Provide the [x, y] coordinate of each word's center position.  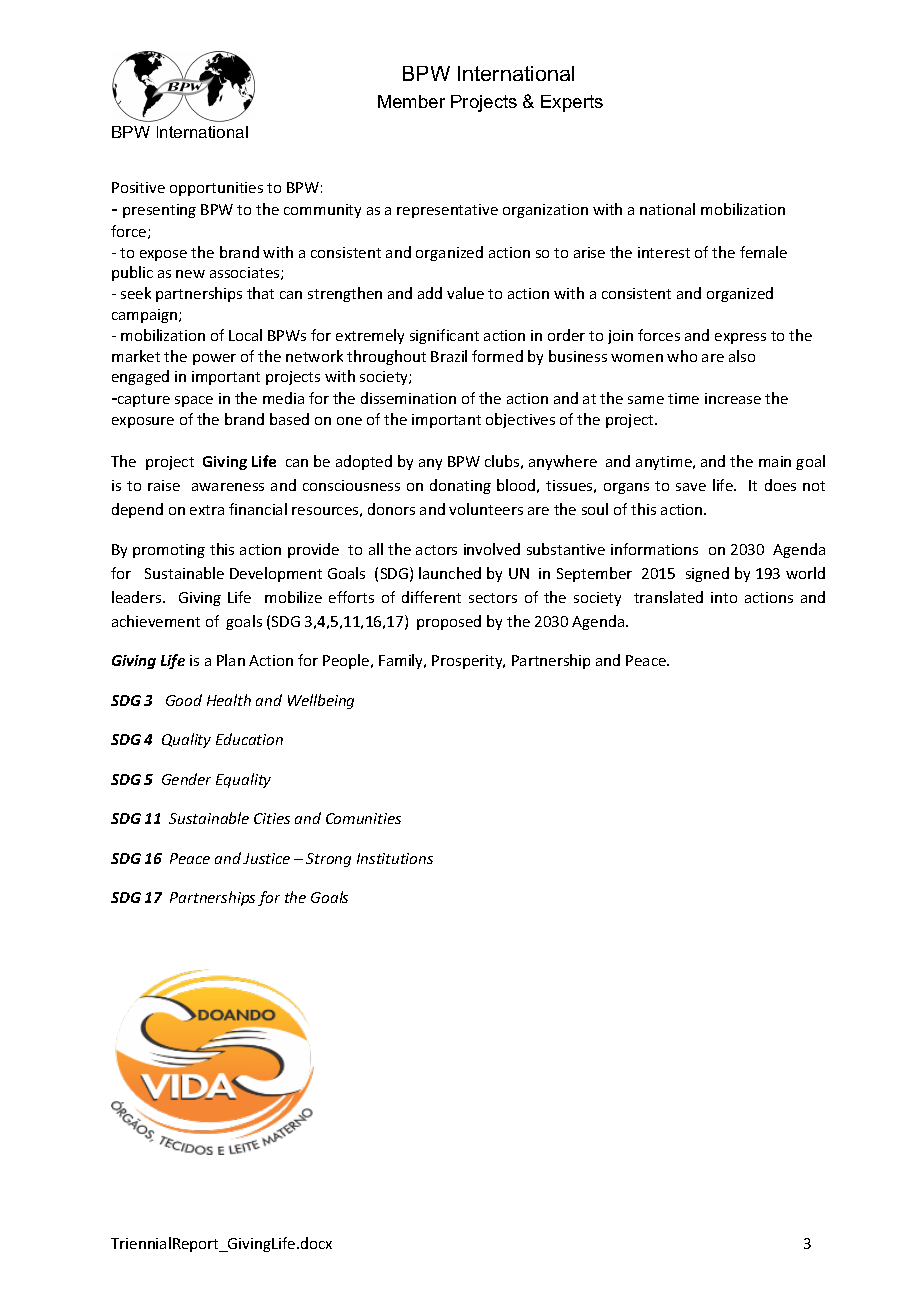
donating [460, 486]
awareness [228, 487]
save [691, 487]
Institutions [395, 858]
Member [411, 101]
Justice [266, 858]
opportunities [216, 189]
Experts [572, 103]
